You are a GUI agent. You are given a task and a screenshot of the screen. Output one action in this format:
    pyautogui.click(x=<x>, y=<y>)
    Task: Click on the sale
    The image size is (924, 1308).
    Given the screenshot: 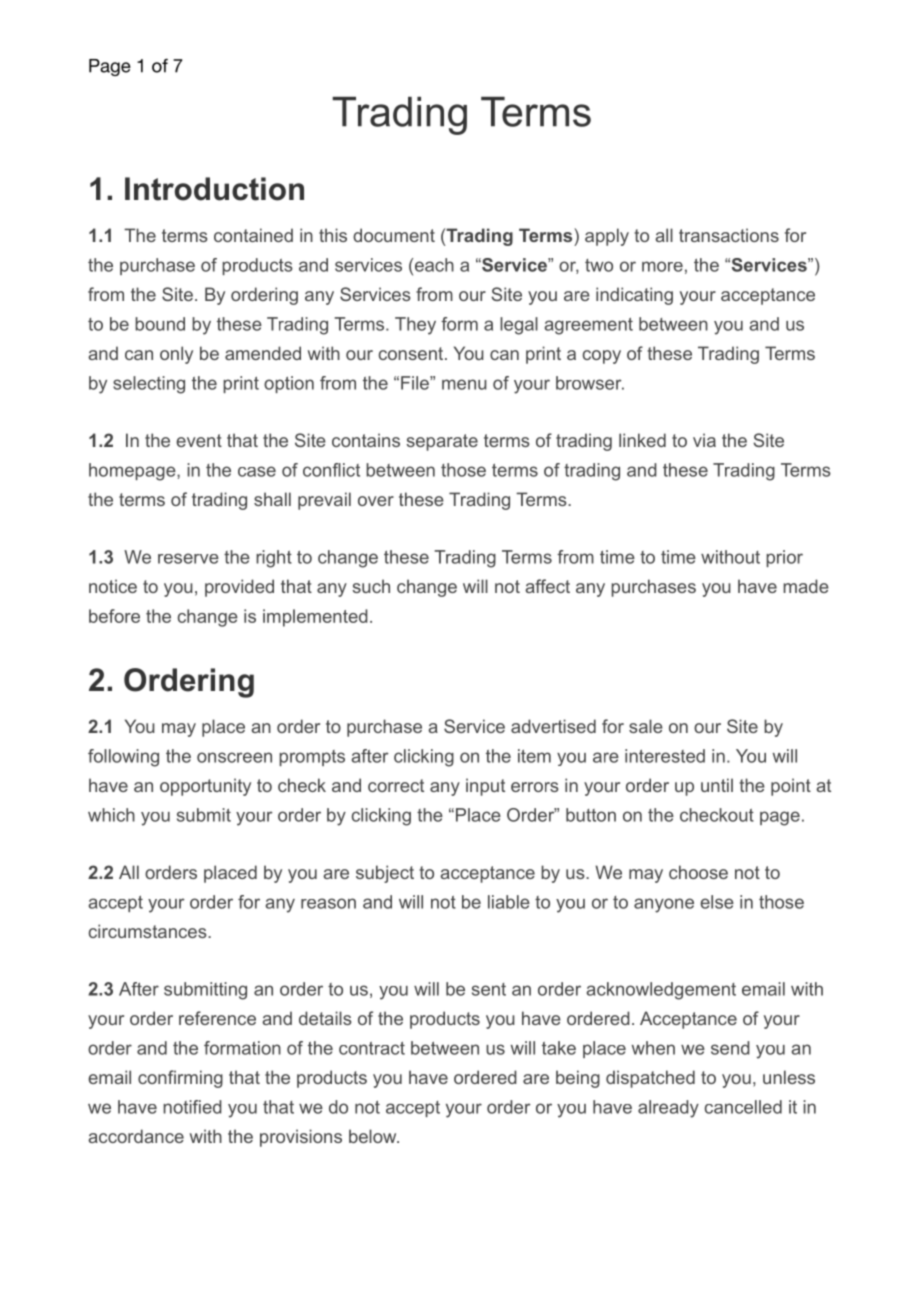 What is the action you would take?
    pyautogui.click(x=646, y=726)
